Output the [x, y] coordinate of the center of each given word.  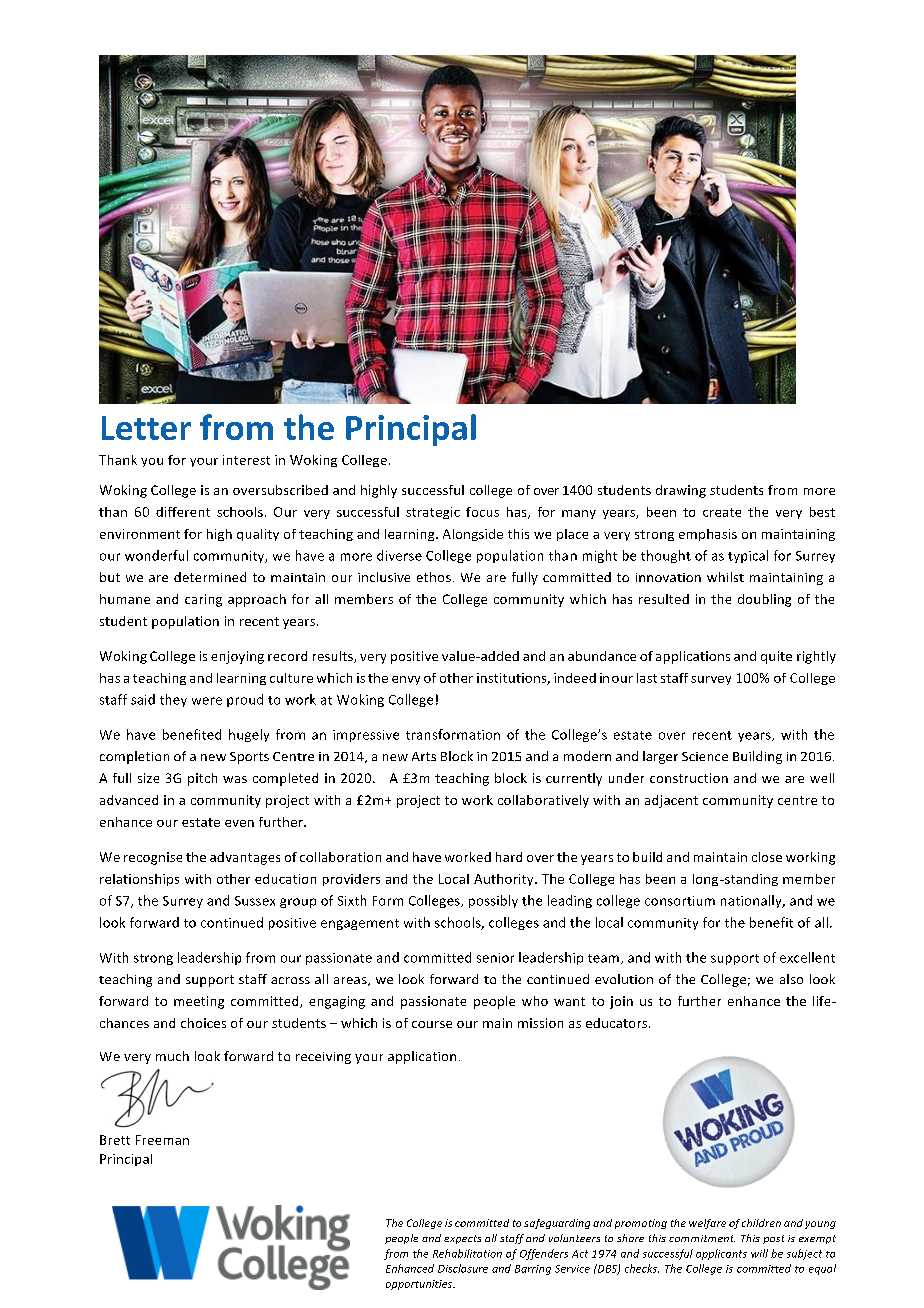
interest [246, 460]
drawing [681, 491]
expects [462, 1239]
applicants [721, 1254]
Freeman [162, 1140]
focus [482, 512]
